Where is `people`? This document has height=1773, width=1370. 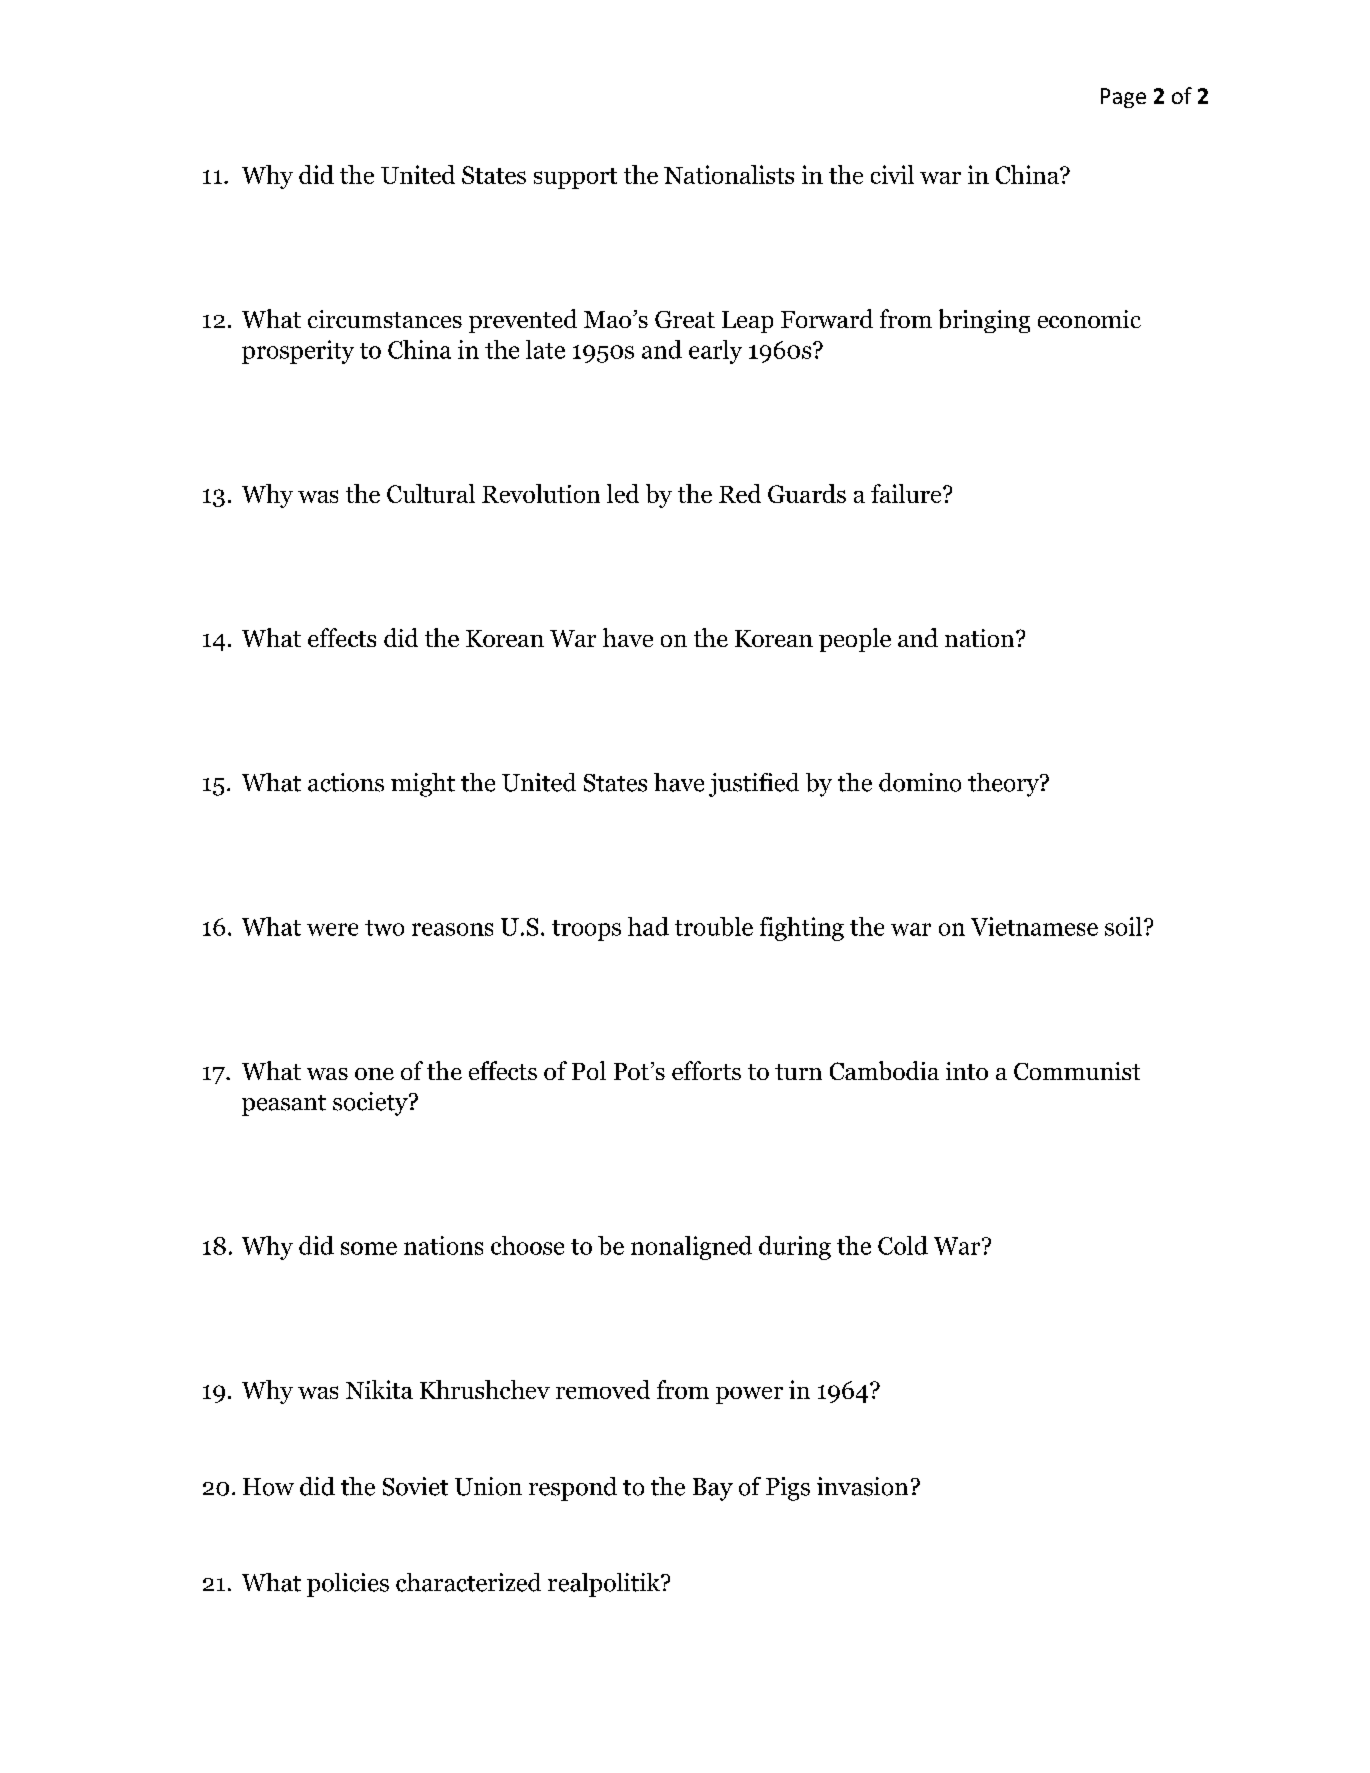 people is located at coordinates (855, 640).
